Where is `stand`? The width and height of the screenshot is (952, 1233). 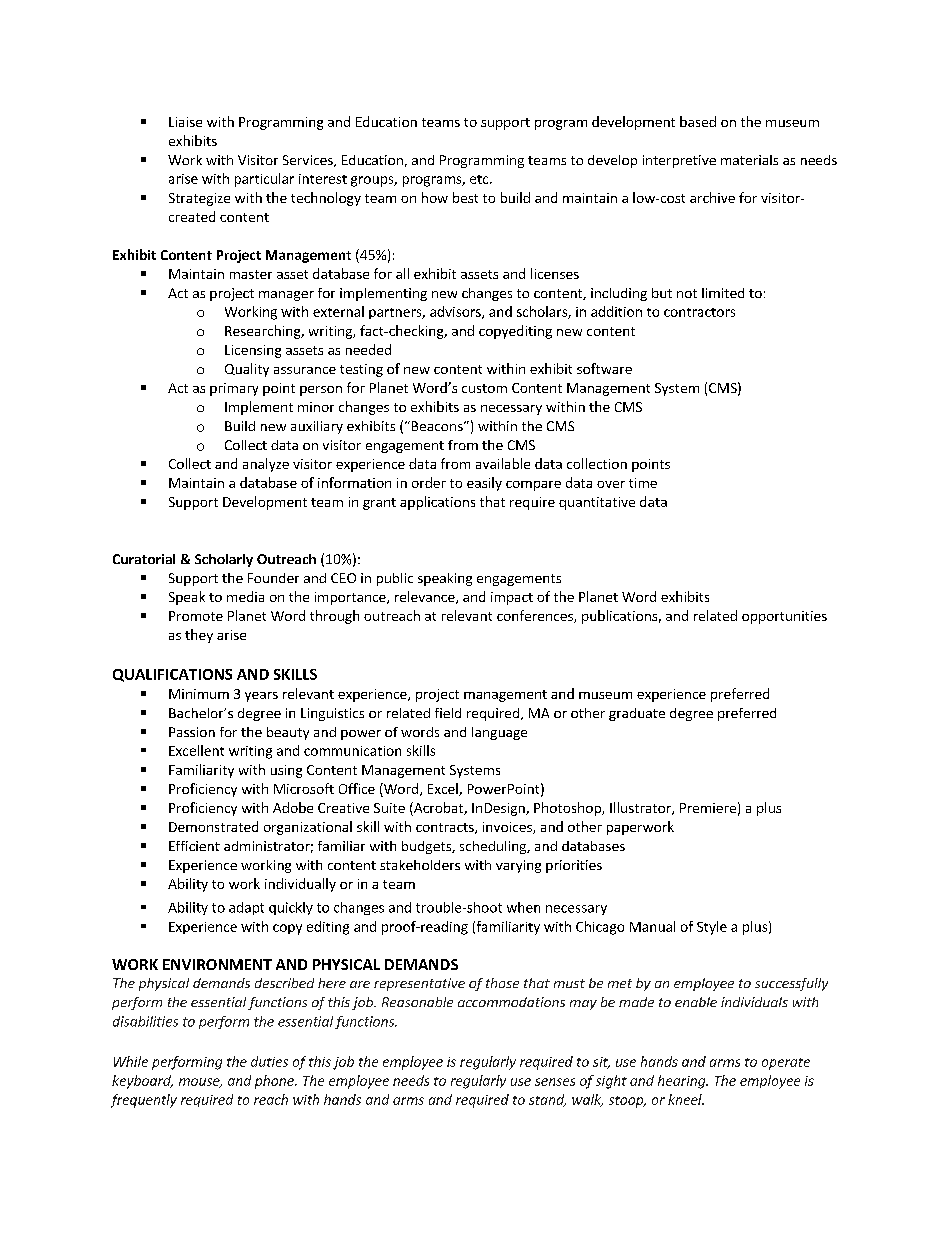
stand is located at coordinates (547, 1100).
